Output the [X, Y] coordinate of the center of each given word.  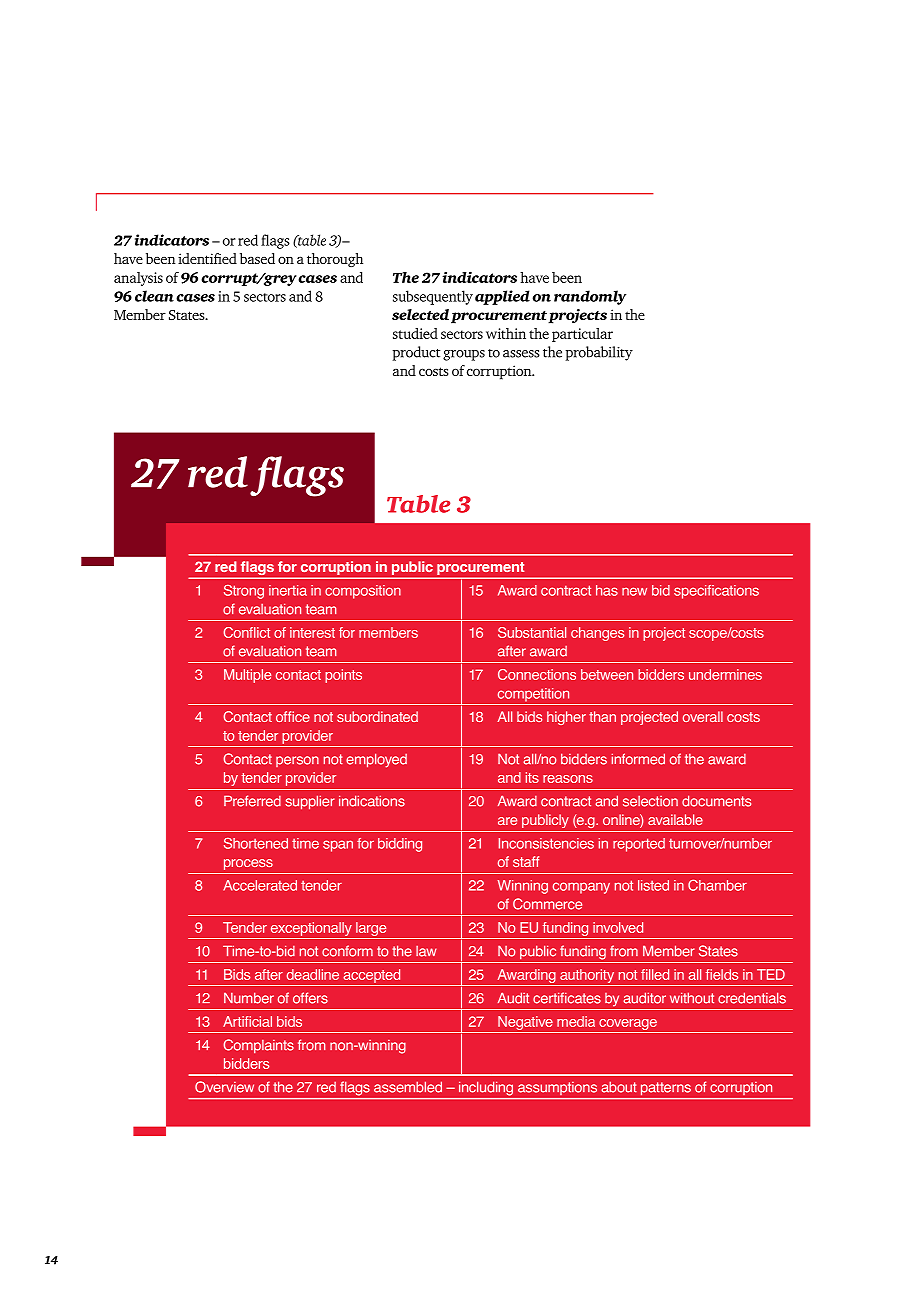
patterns [666, 1088]
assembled [408, 1087]
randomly [590, 297]
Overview [224, 1087]
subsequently [433, 297]
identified [207, 258]
